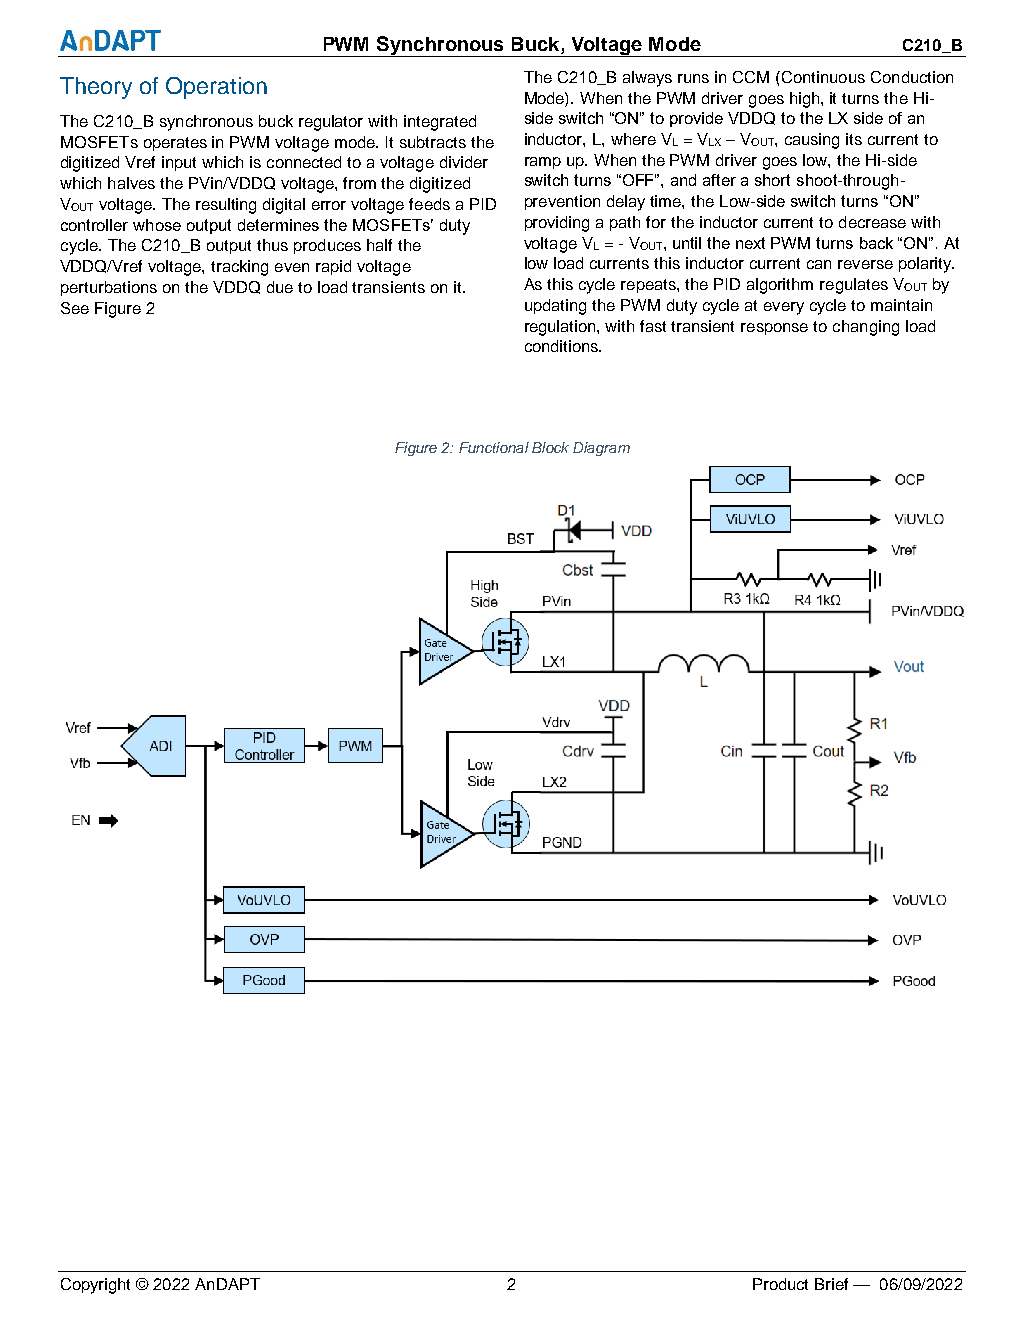  I want to click on changing, so click(866, 328).
